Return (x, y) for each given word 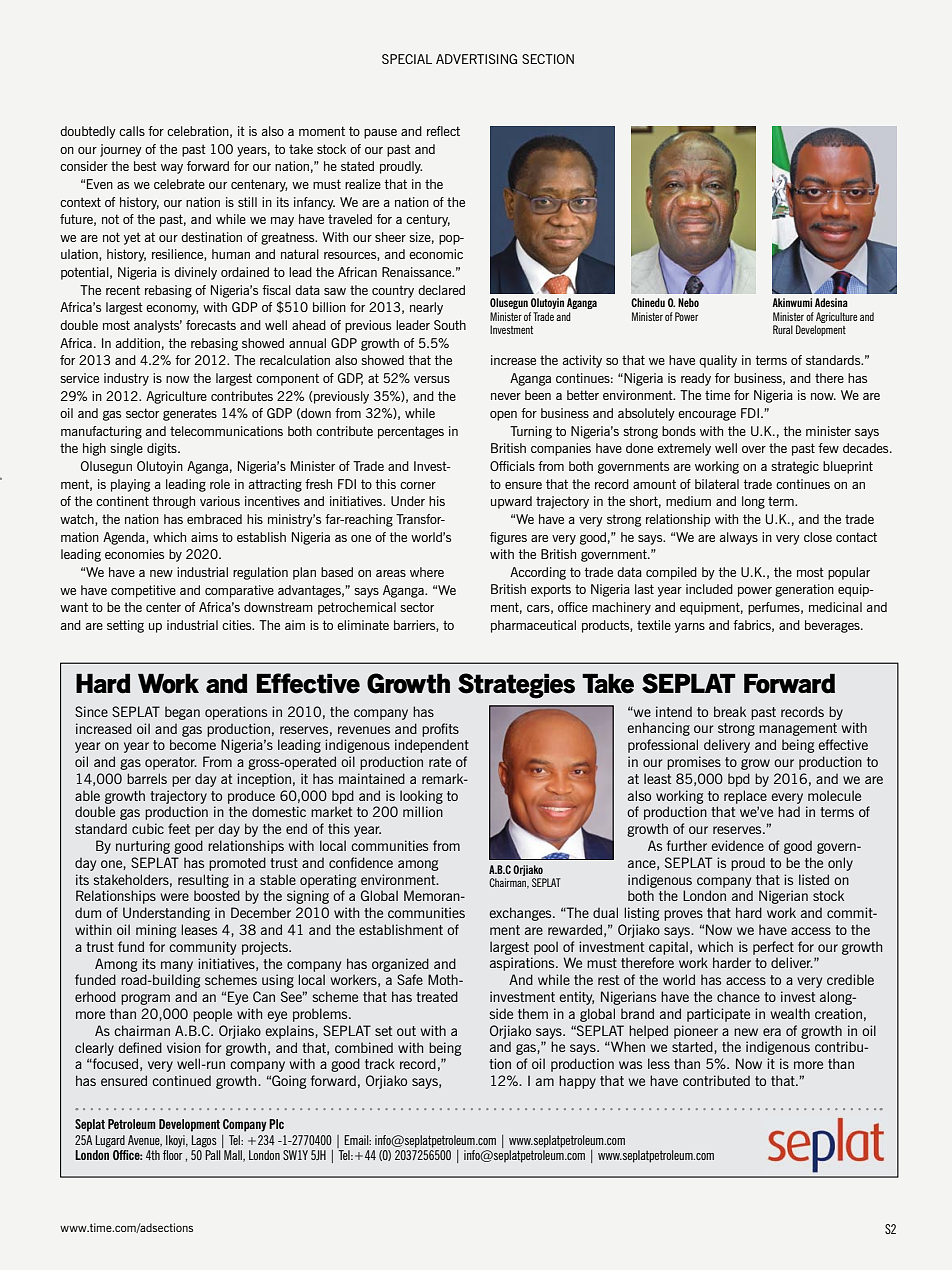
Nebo (688, 302)
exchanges (521, 914)
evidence (737, 845)
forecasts (211, 325)
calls (132, 131)
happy (577, 1082)
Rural (783, 329)
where (427, 572)
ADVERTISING (476, 59)
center (163, 607)
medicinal (835, 607)
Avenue (145, 1141)
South (450, 325)
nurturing (143, 847)
